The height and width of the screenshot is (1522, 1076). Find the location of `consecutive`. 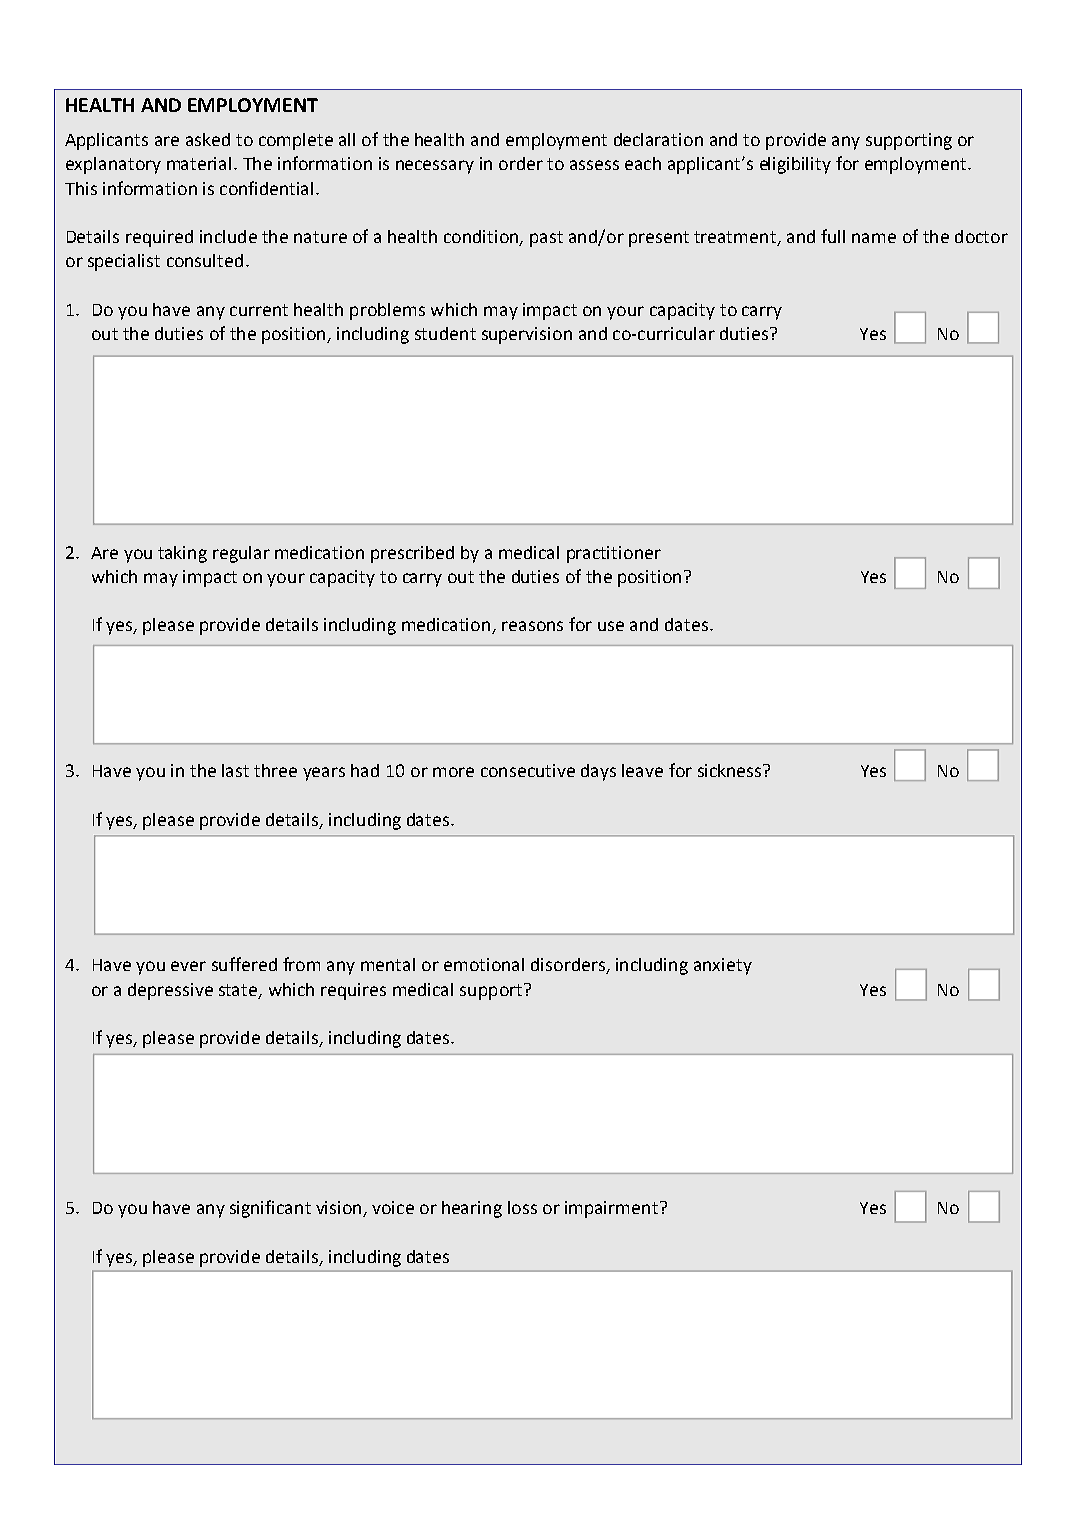

consecutive is located at coordinates (528, 770).
